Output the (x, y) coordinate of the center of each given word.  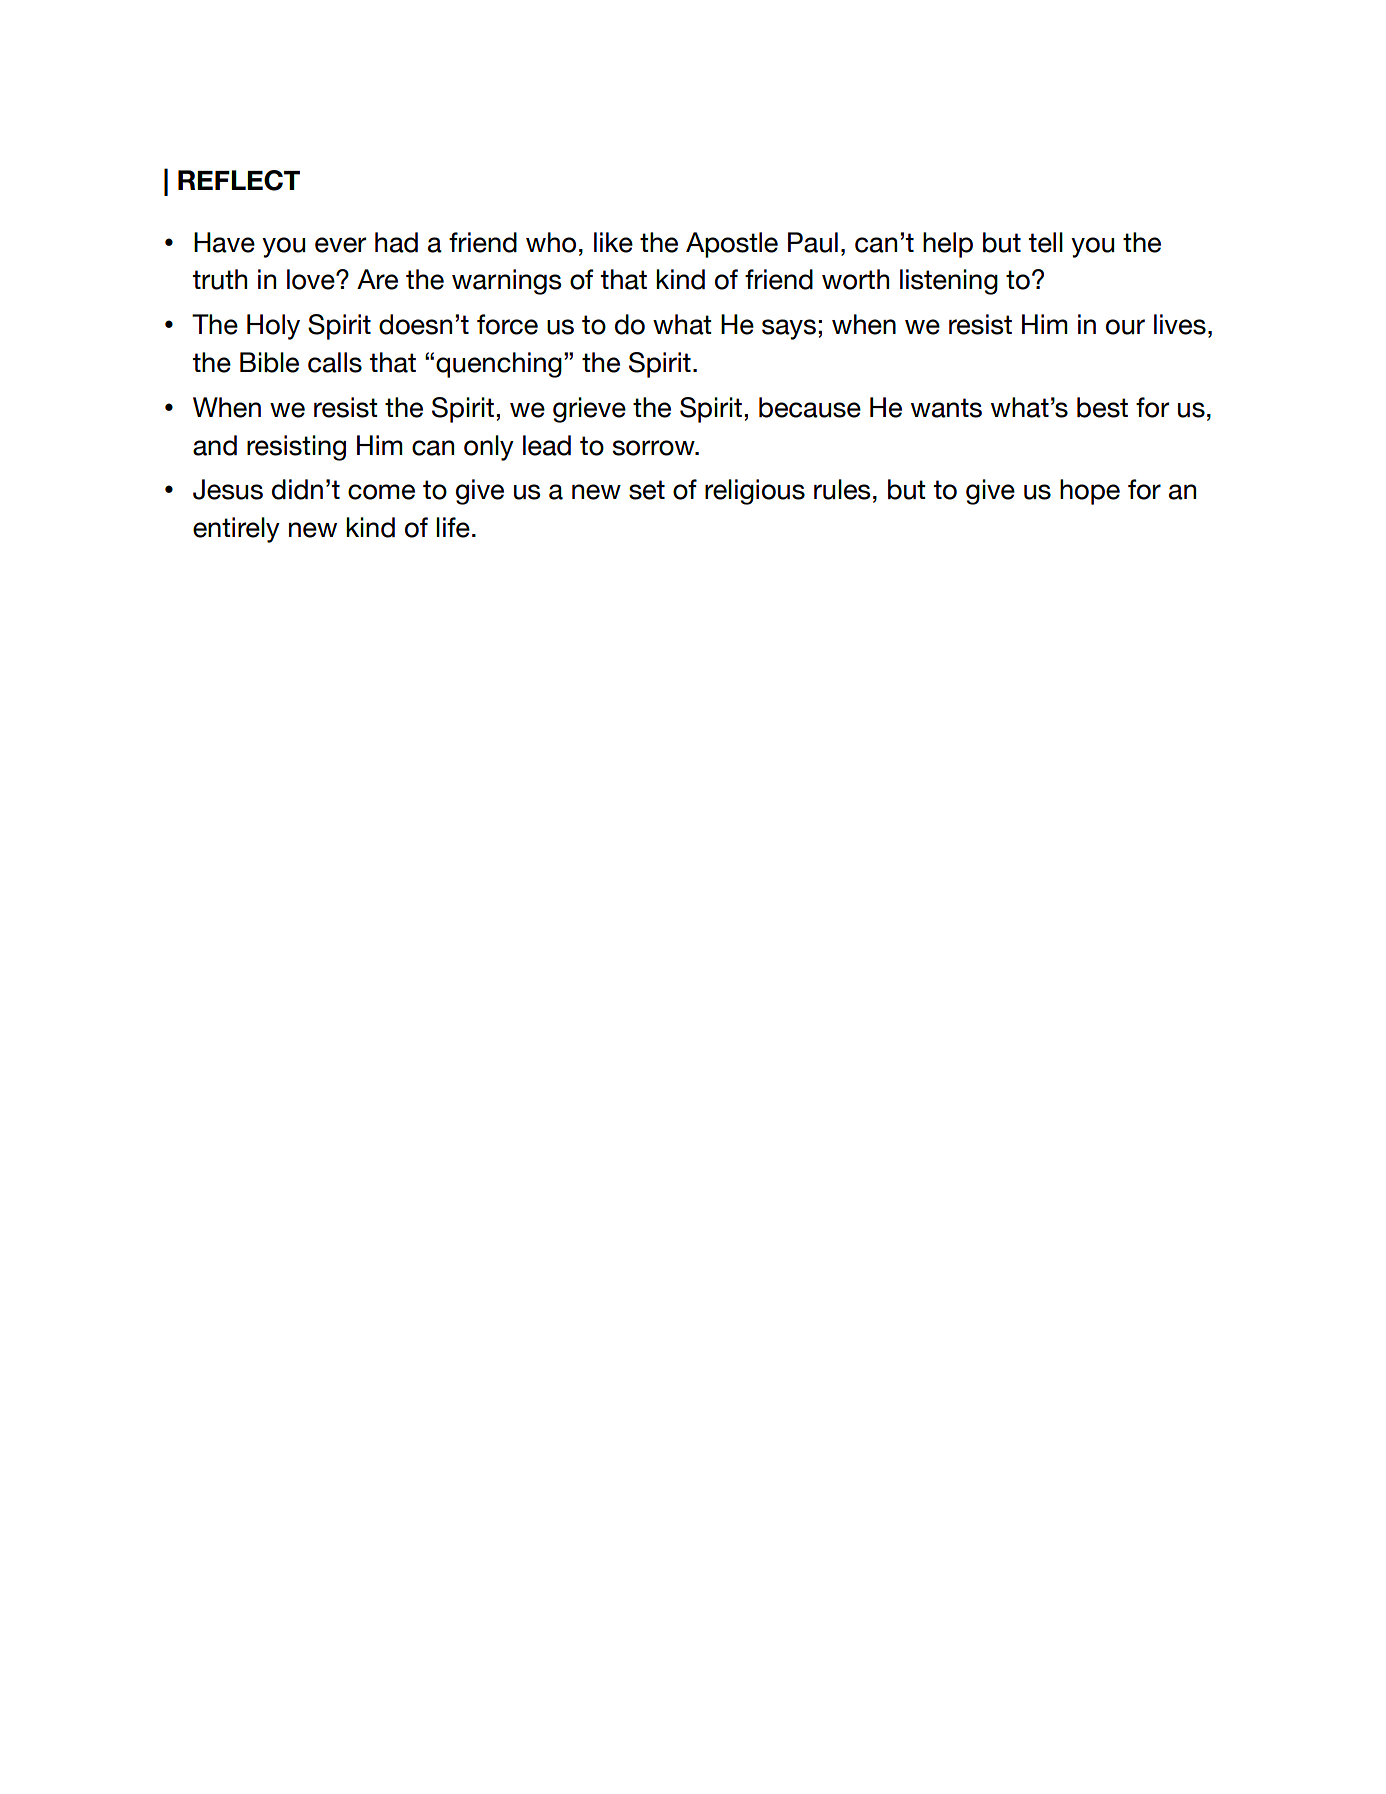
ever (340, 245)
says (789, 329)
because (810, 407)
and (215, 445)
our (1125, 327)
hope (1090, 492)
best (1102, 407)
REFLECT (239, 180)
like (613, 242)
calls (335, 362)
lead (547, 445)
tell (1045, 242)
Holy (273, 327)
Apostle (732, 245)
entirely (236, 530)
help (948, 245)
